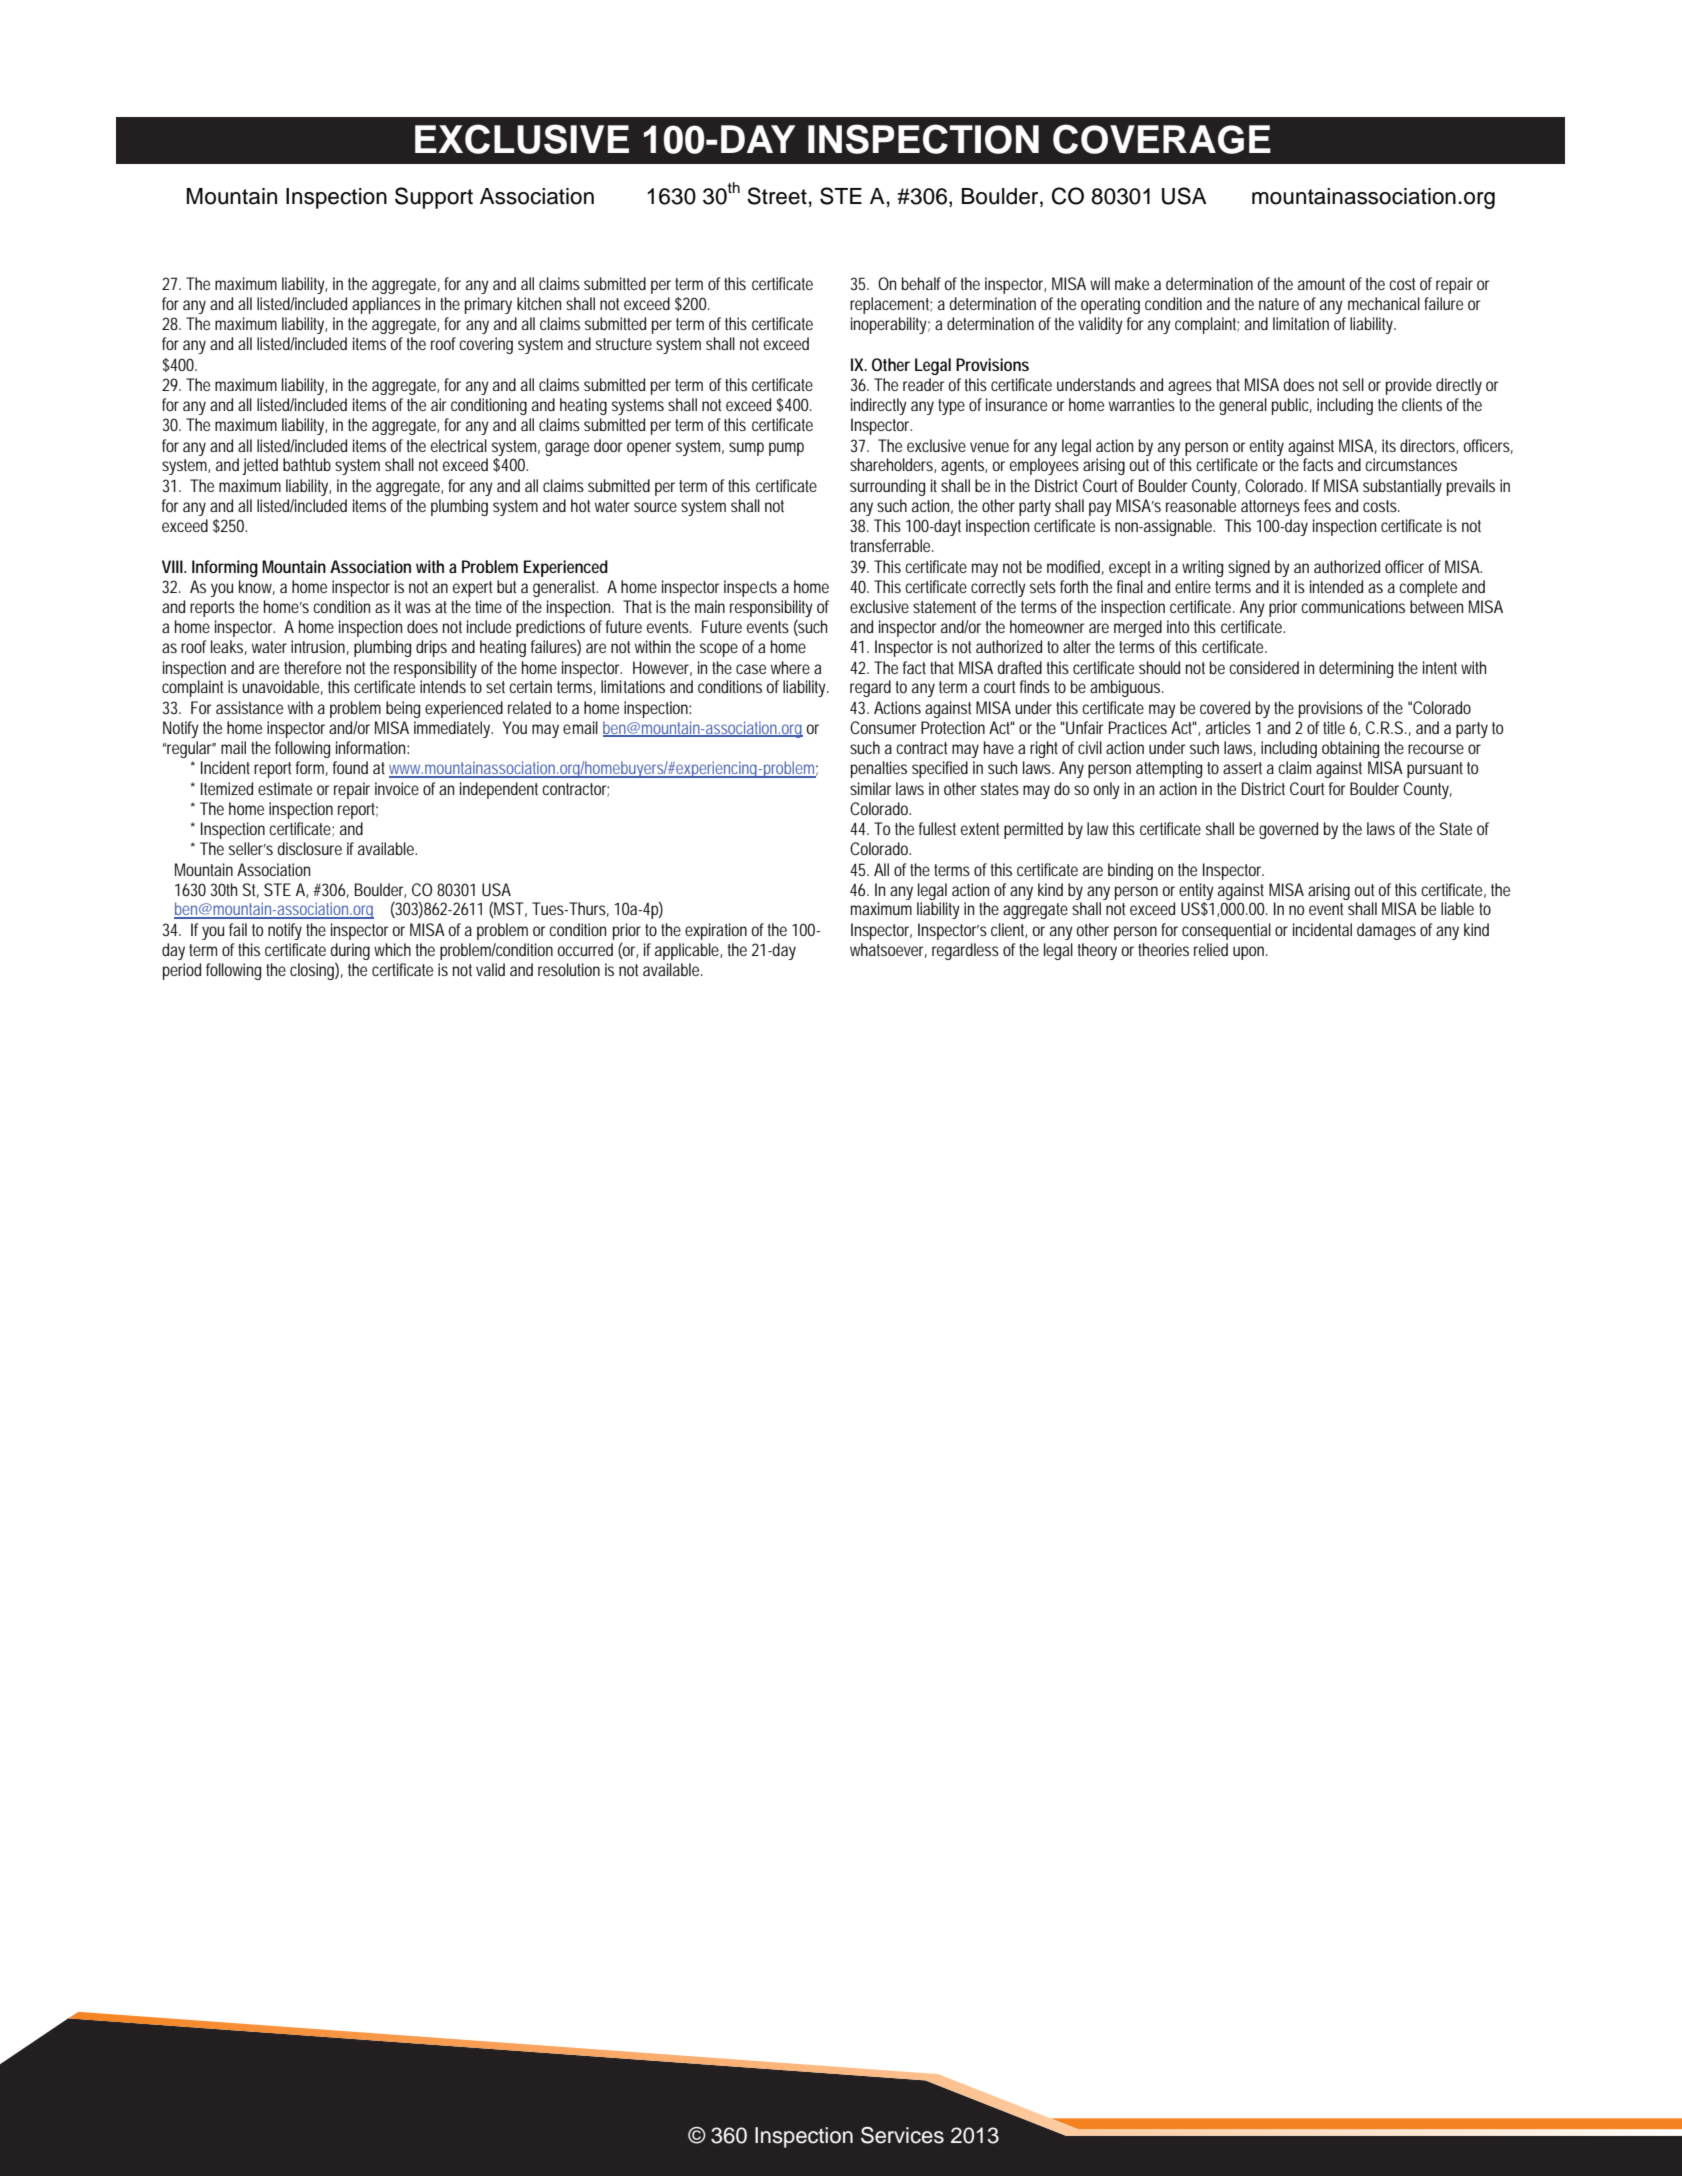 This image has height=2176, width=1682. What do you see at coordinates (777, 196) in the image?
I see `Street` at bounding box center [777, 196].
